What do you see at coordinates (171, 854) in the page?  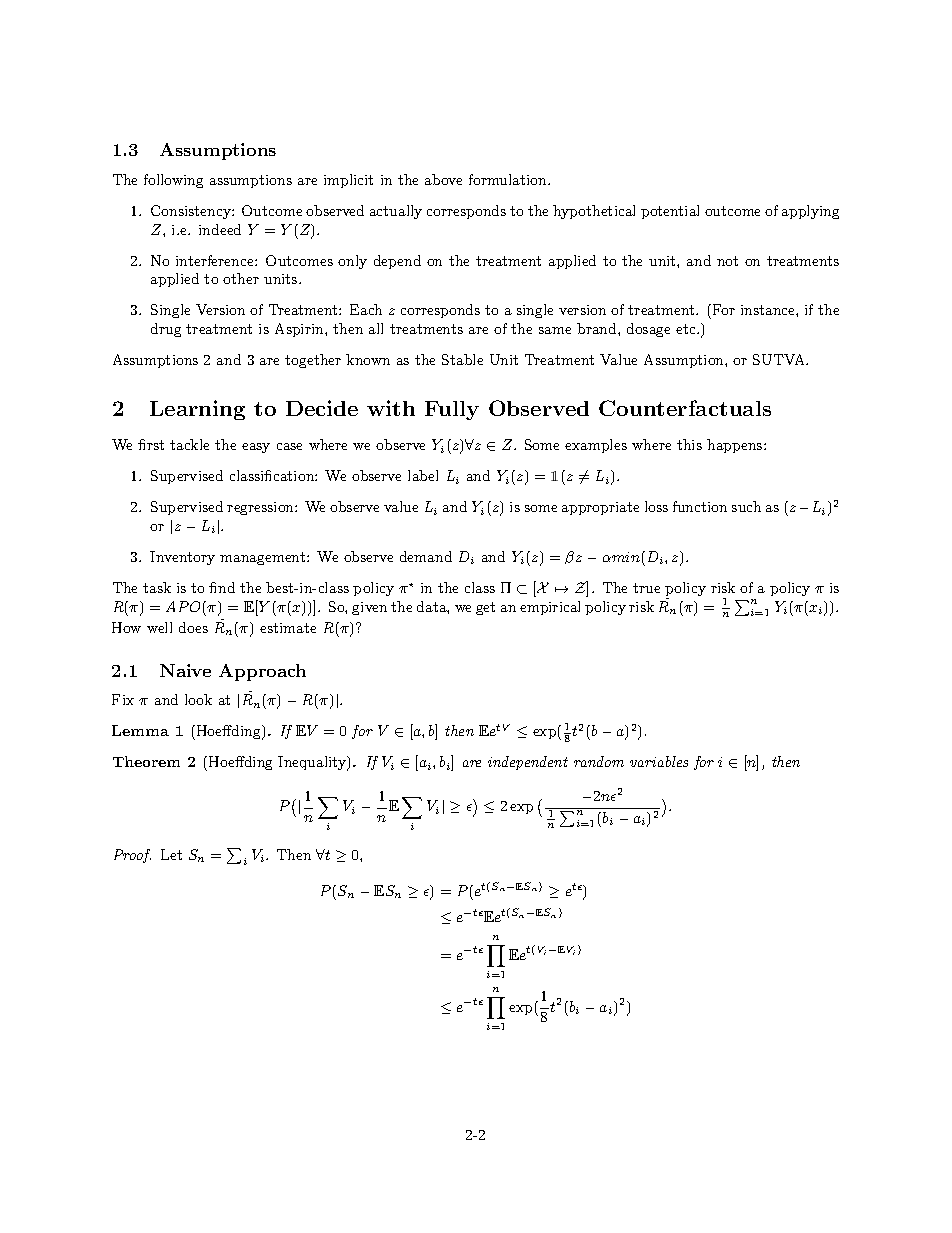 I see `Let` at bounding box center [171, 854].
